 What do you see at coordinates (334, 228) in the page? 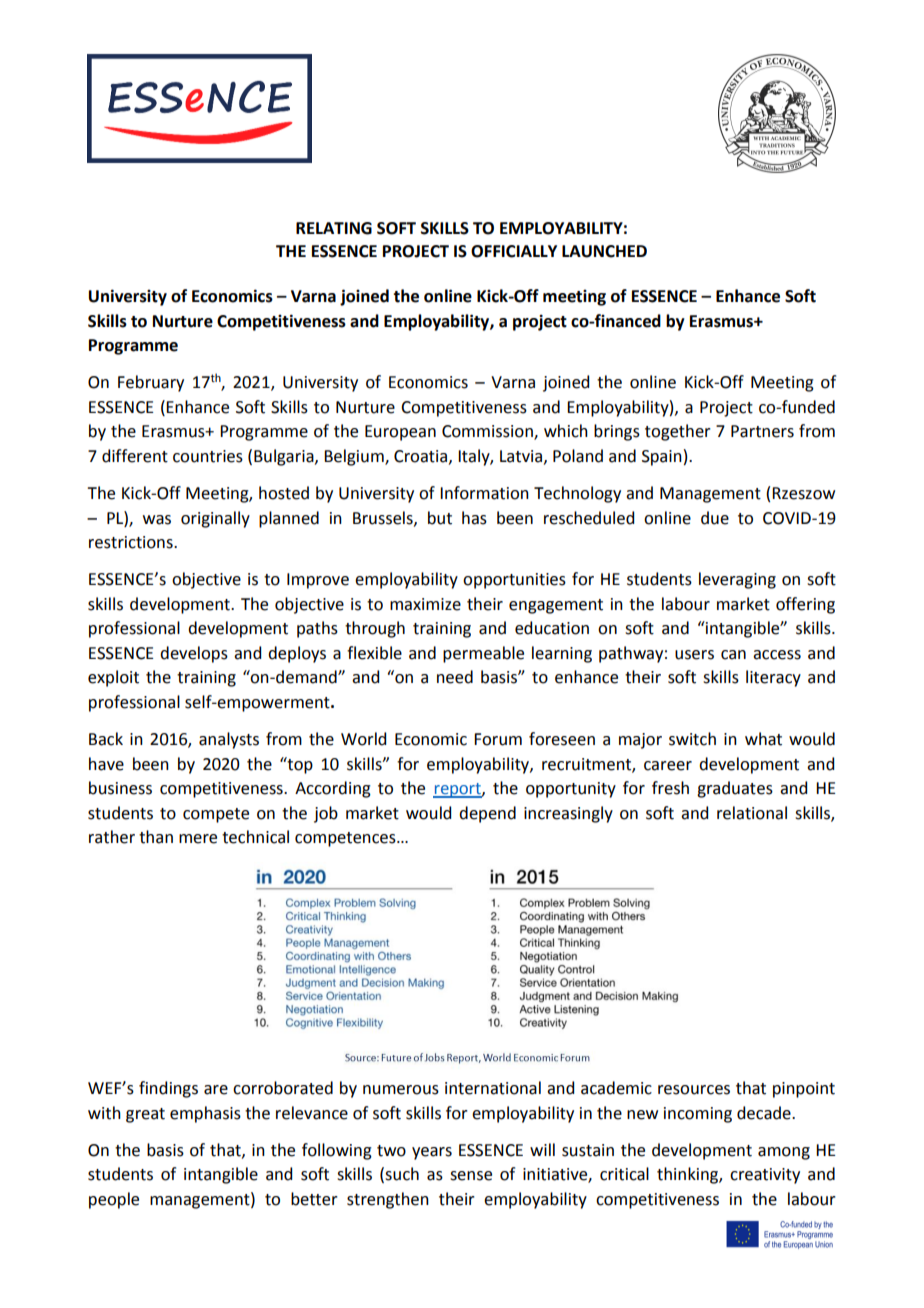
I see `RELATING` at bounding box center [334, 228].
